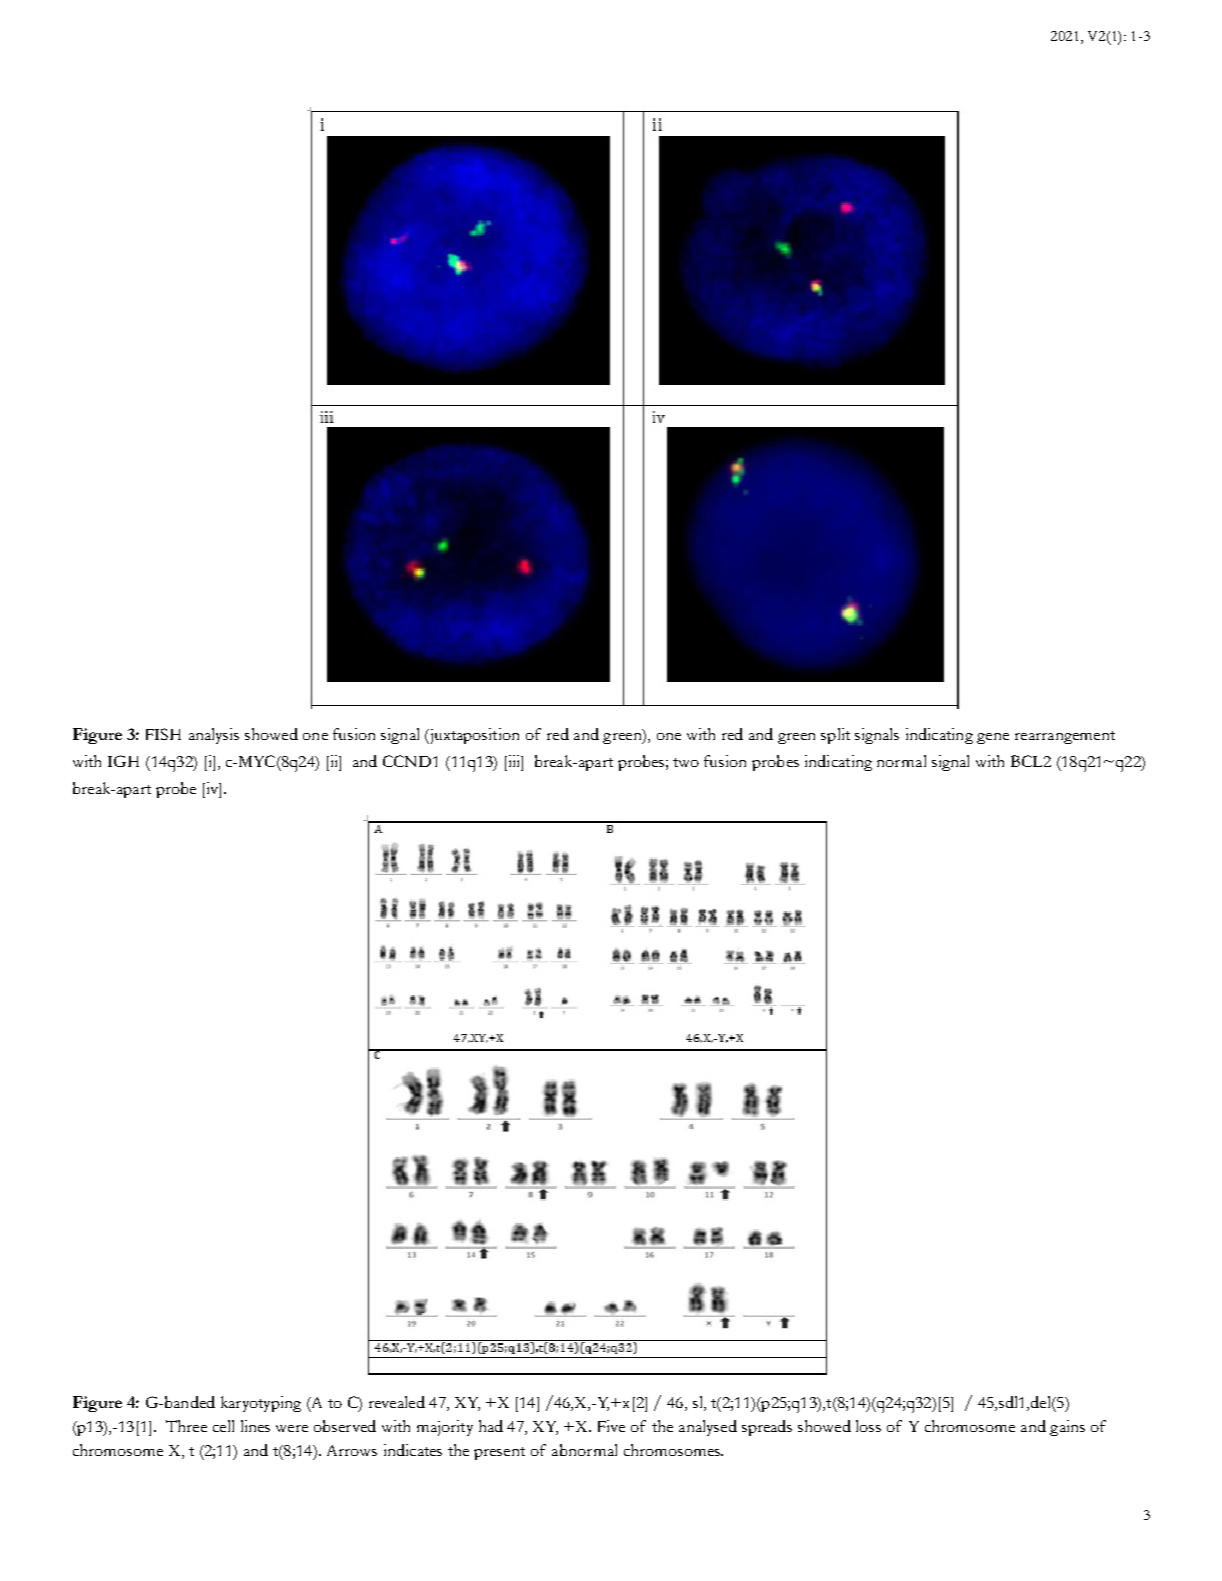 The height and width of the image is (1581, 1222). What do you see at coordinates (1067, 1428) in the image?
I see `gains` at bounding box center [1067, 1428].
